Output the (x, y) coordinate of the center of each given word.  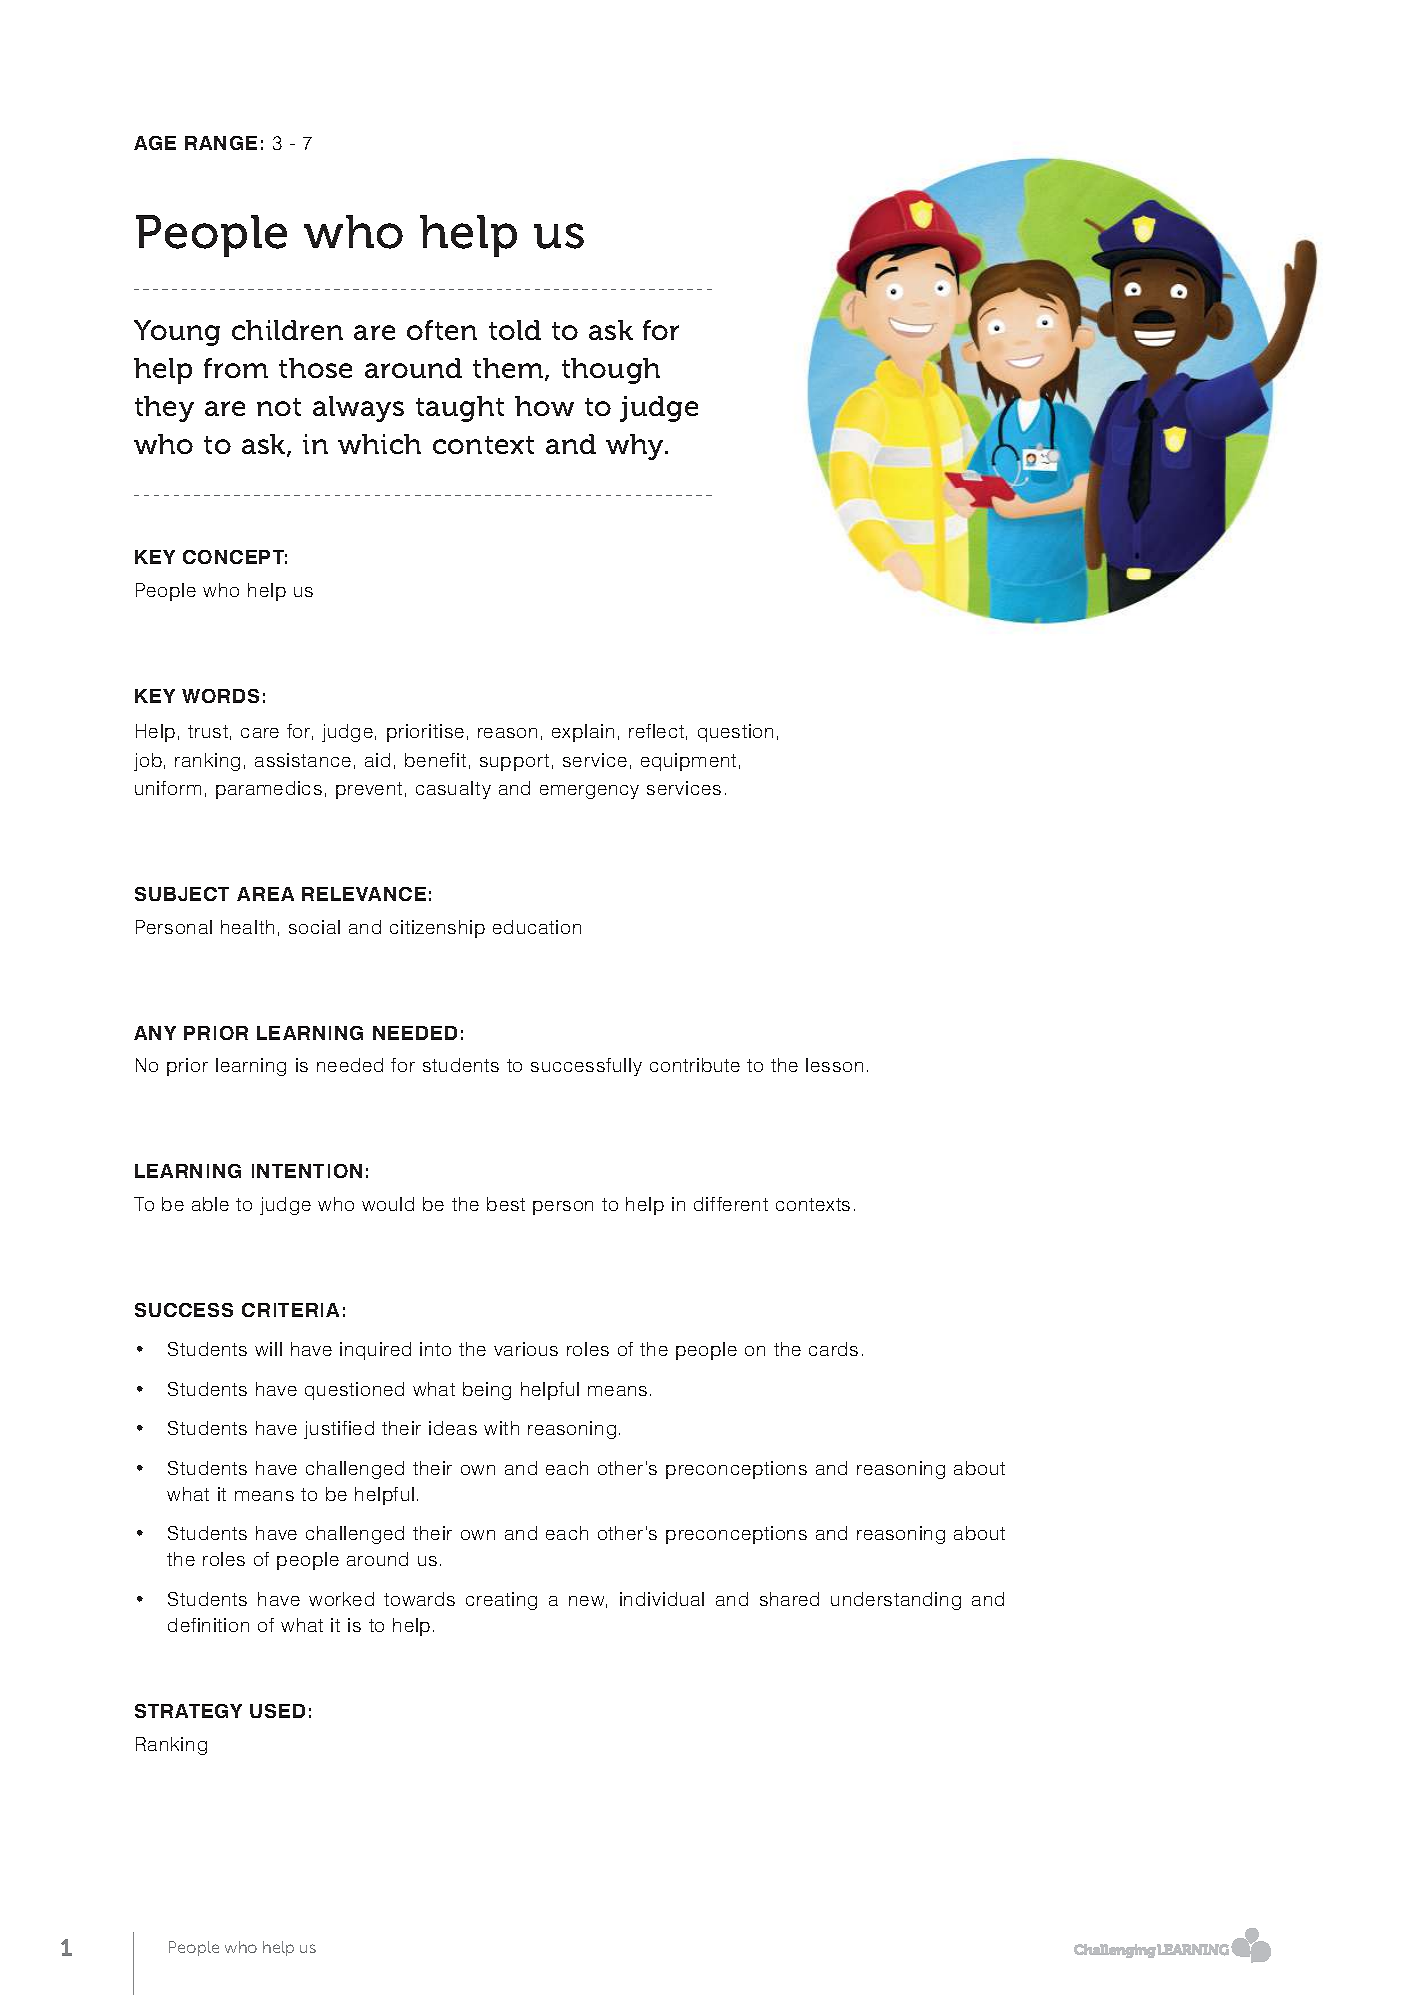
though (611, 371)
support (514, 762)
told (515, 330)
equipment (688, 762)
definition (208, 1625)
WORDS (220, 696)
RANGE (221, 143)
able (210, 1204)
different (731, 1204)
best (506, 1204)
